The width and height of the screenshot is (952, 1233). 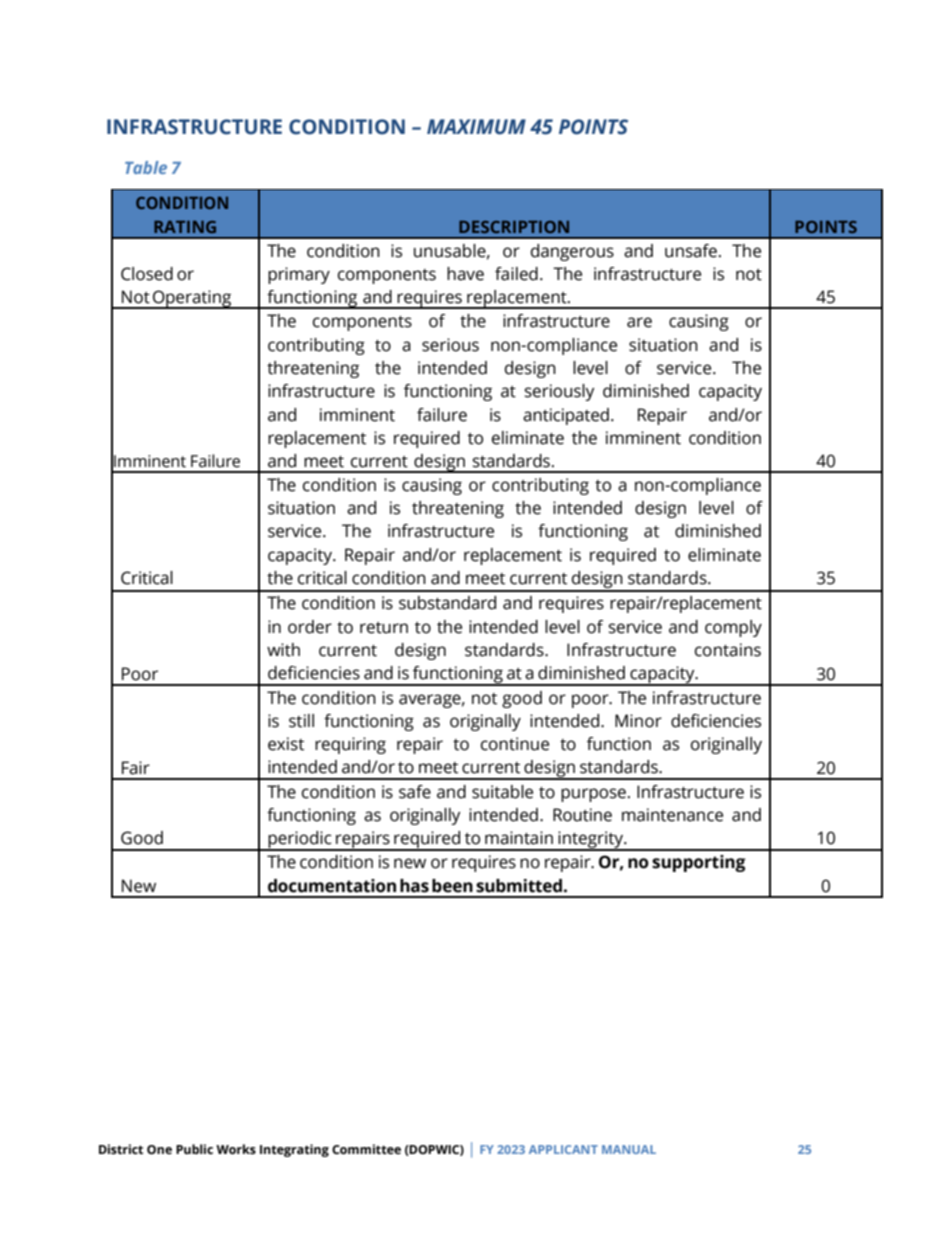 I want to click on MAXIMUM, so click(x=476, y=127).
